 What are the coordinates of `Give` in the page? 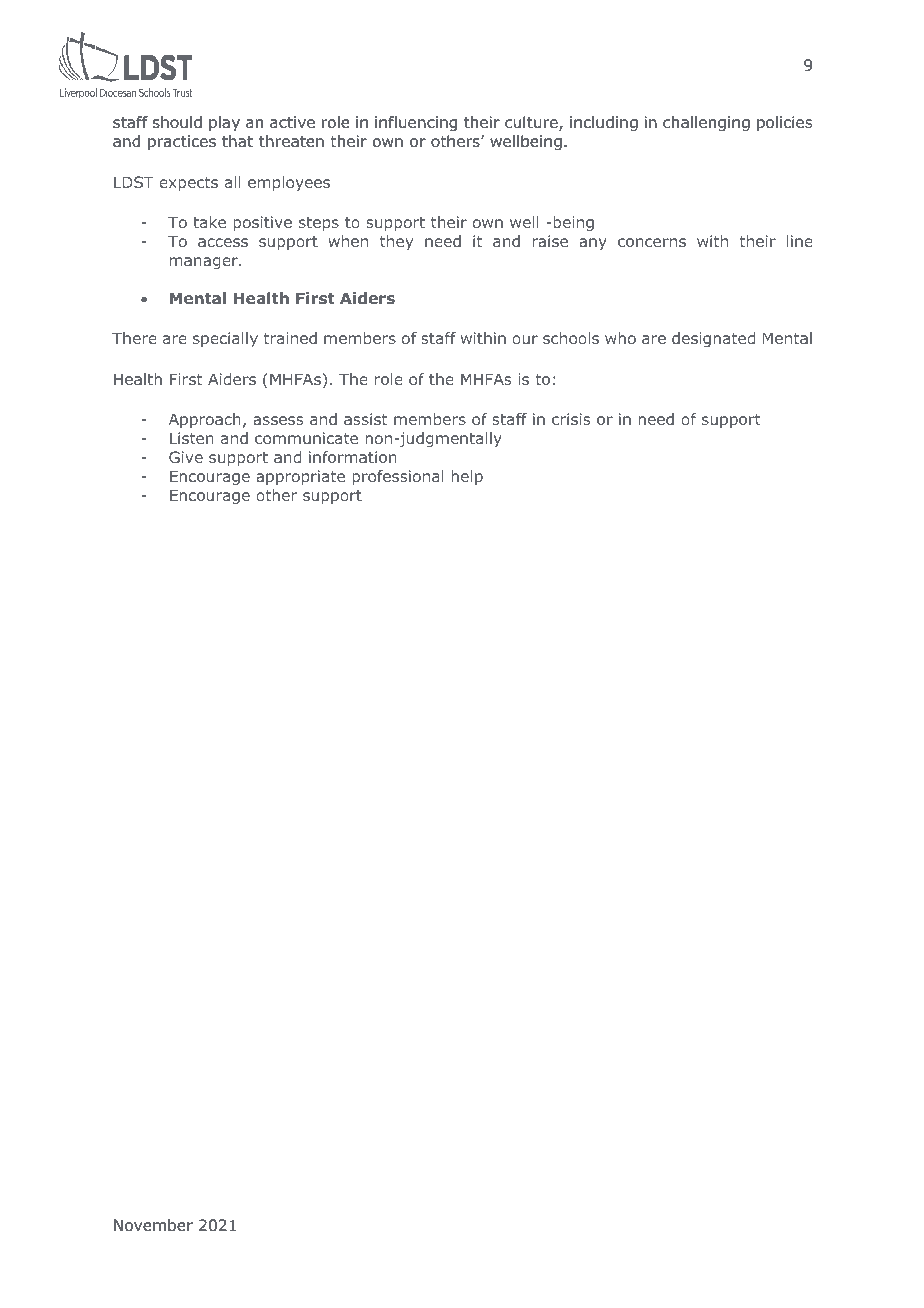 It's located at (186, 457).
